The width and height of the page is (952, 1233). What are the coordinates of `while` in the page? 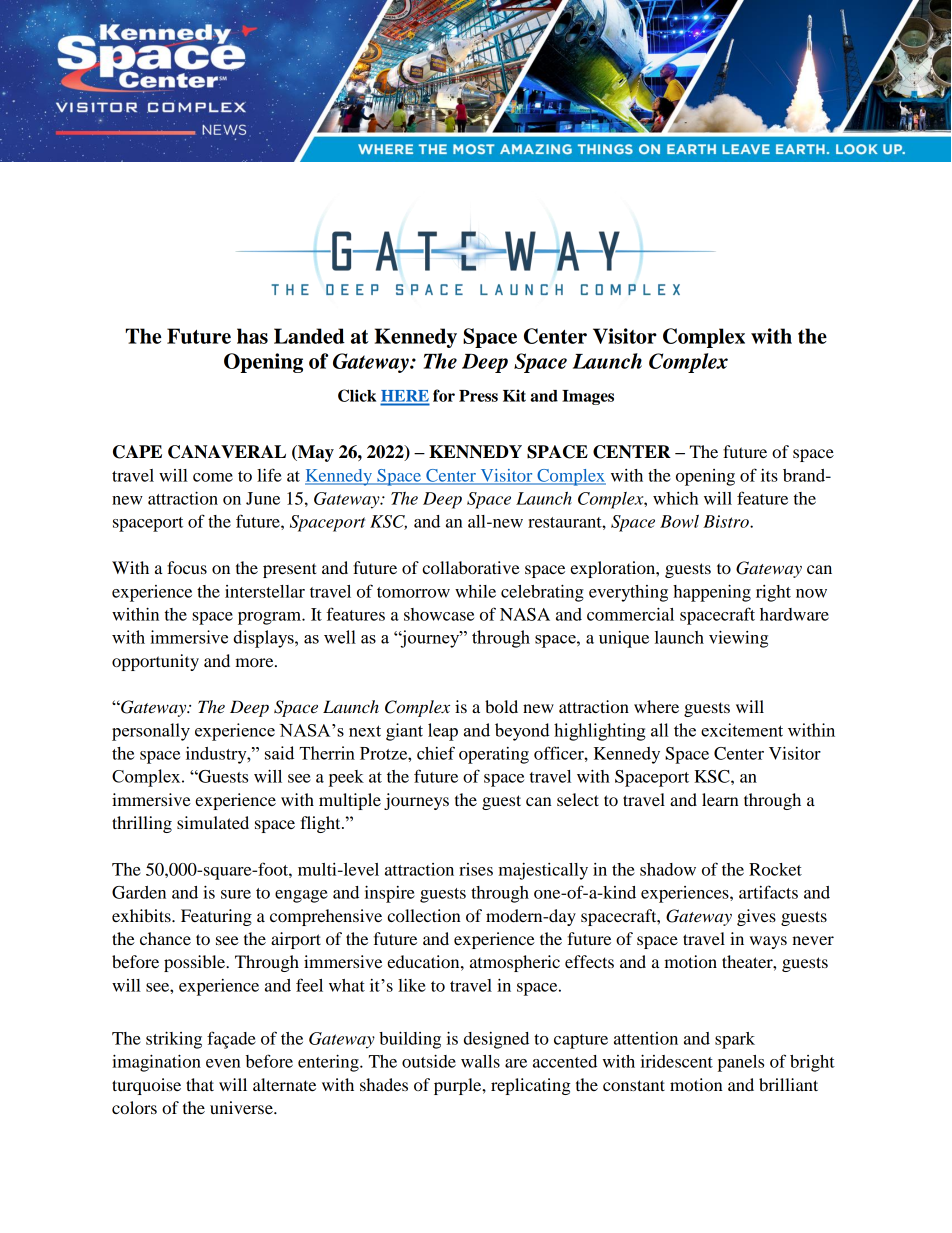 It's located at (475, 591).
